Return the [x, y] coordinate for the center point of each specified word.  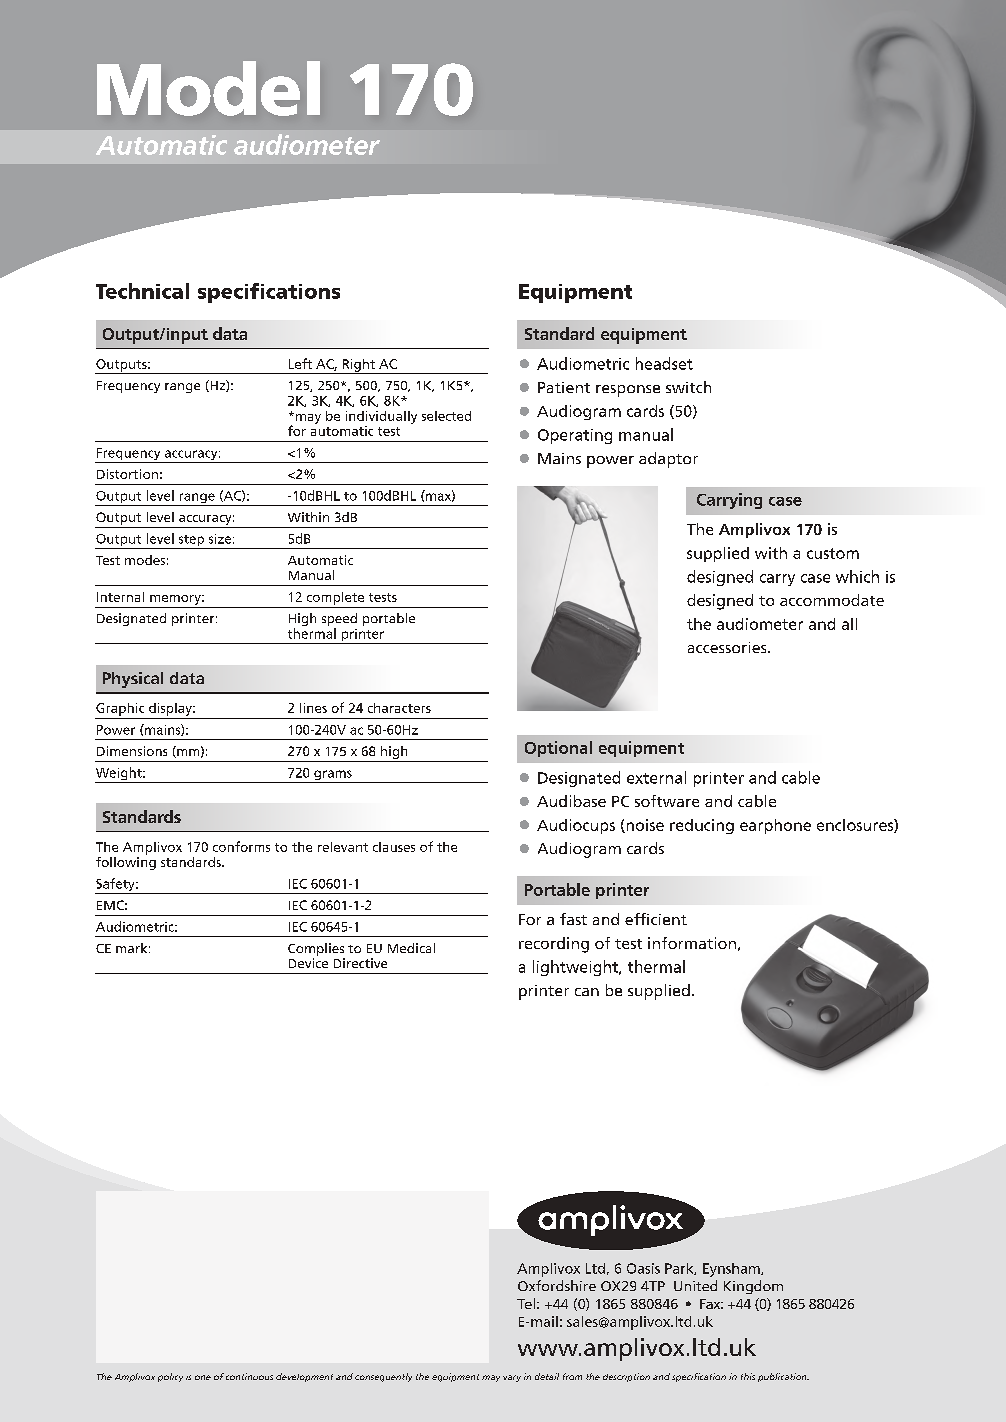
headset [664, 363]
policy [170, 1377]
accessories [728, 647]
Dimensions [132, 751]
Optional [558, 749]
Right [358, 366]
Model [208, 88]
